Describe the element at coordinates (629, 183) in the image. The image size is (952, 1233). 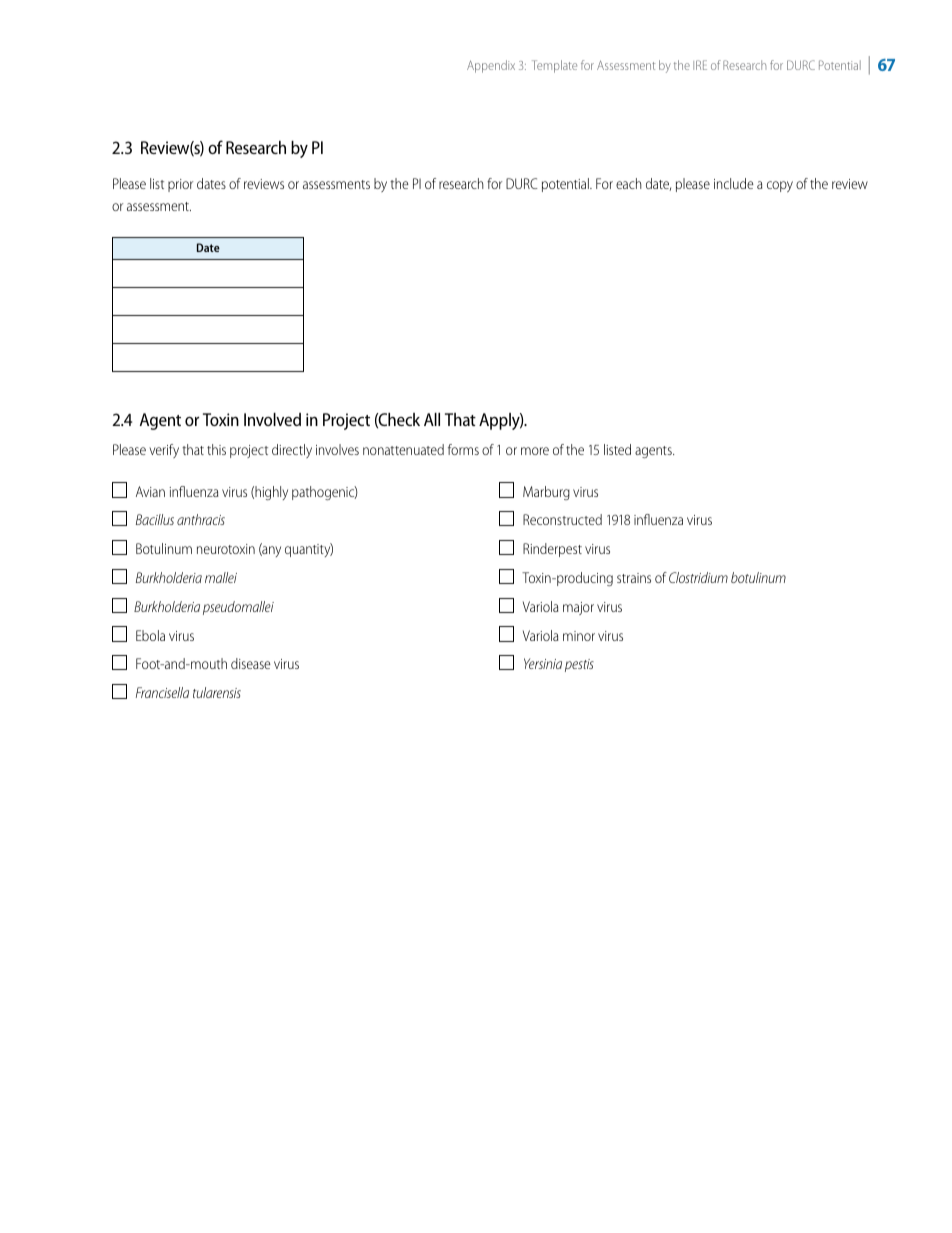
I see `each` at that location.
